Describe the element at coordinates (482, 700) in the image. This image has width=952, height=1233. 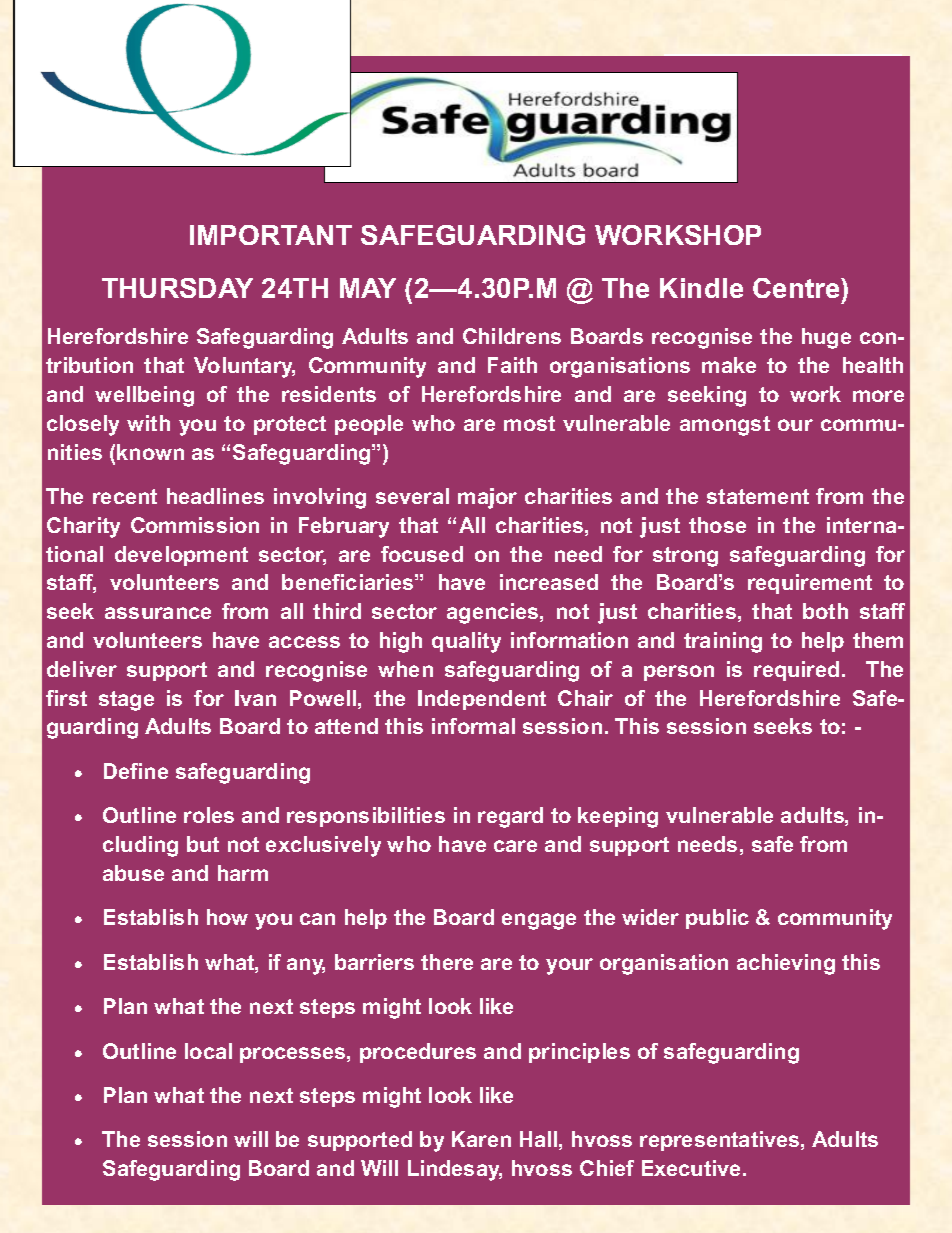
I see `Independent` at that location.
